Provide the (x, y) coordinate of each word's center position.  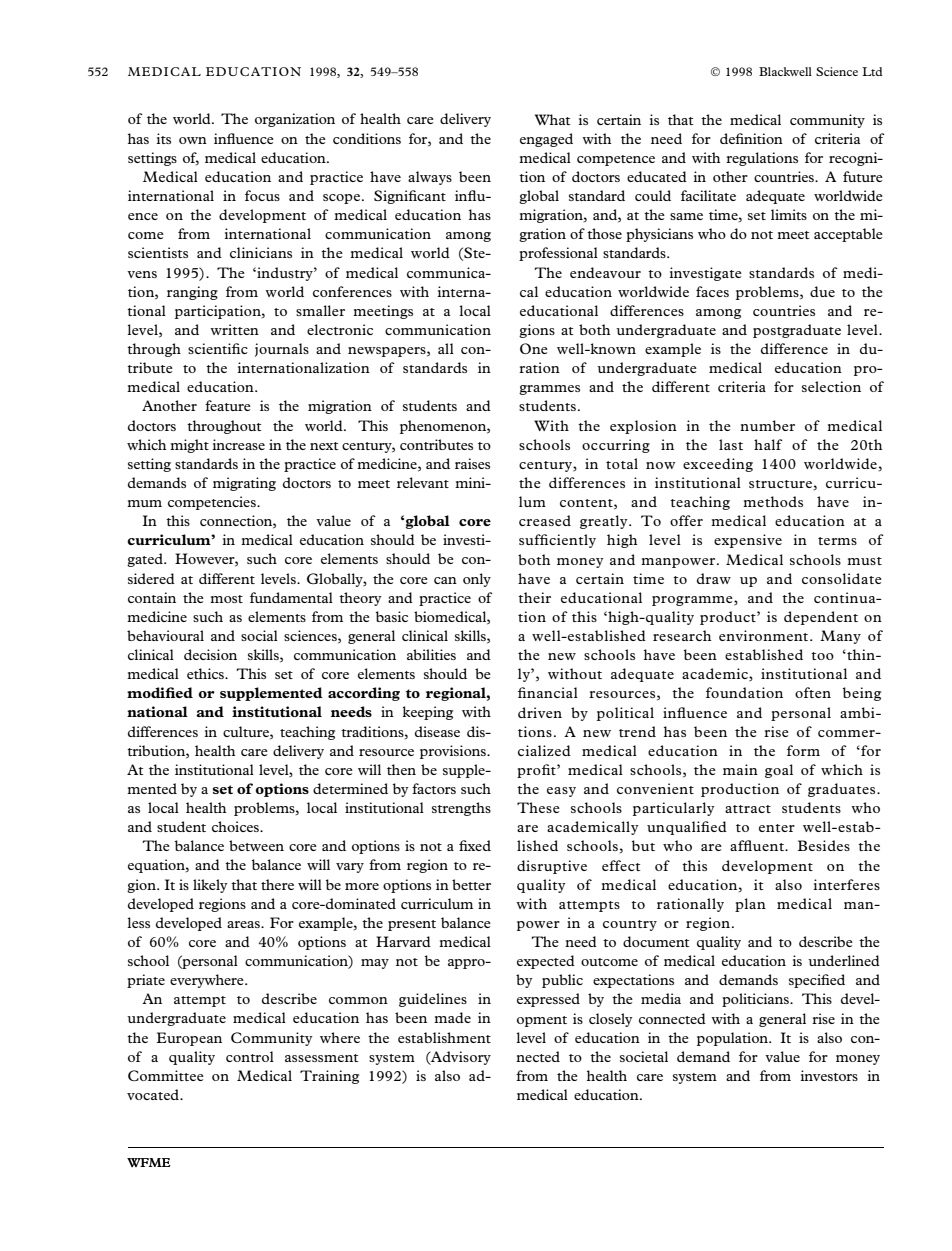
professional (558, 254)
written (234, 329)
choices (236, 826)
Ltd (872, 71)
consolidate (842, 578)
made (452, 1017)
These (538, 807)
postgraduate (797, 331)
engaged (546, 140)
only (477, 580)
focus (262, 195)
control (250, 1056)
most (226, 599)
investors (829, 1075)
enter (777, 828)
